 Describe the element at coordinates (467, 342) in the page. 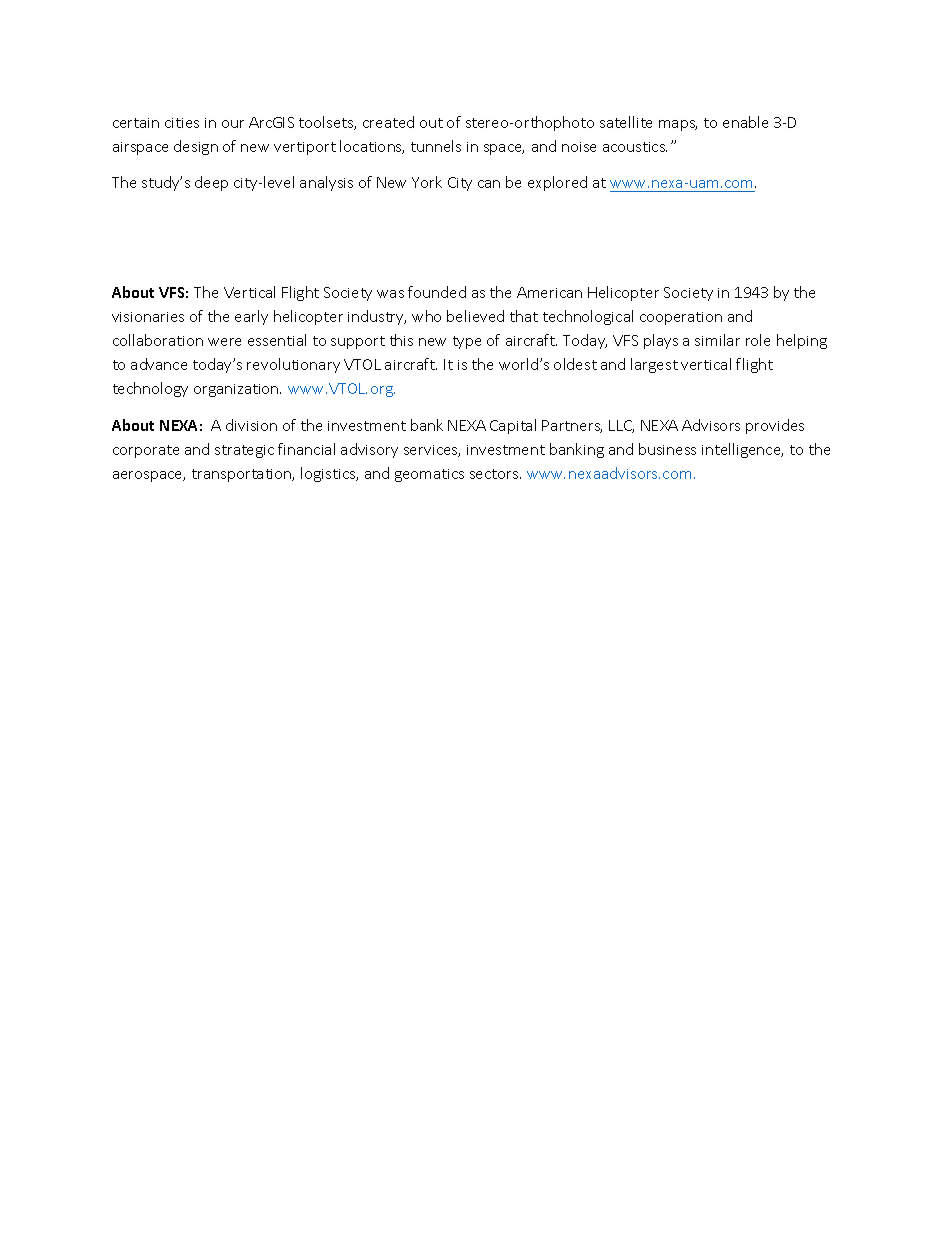

I see `type` at that location.
